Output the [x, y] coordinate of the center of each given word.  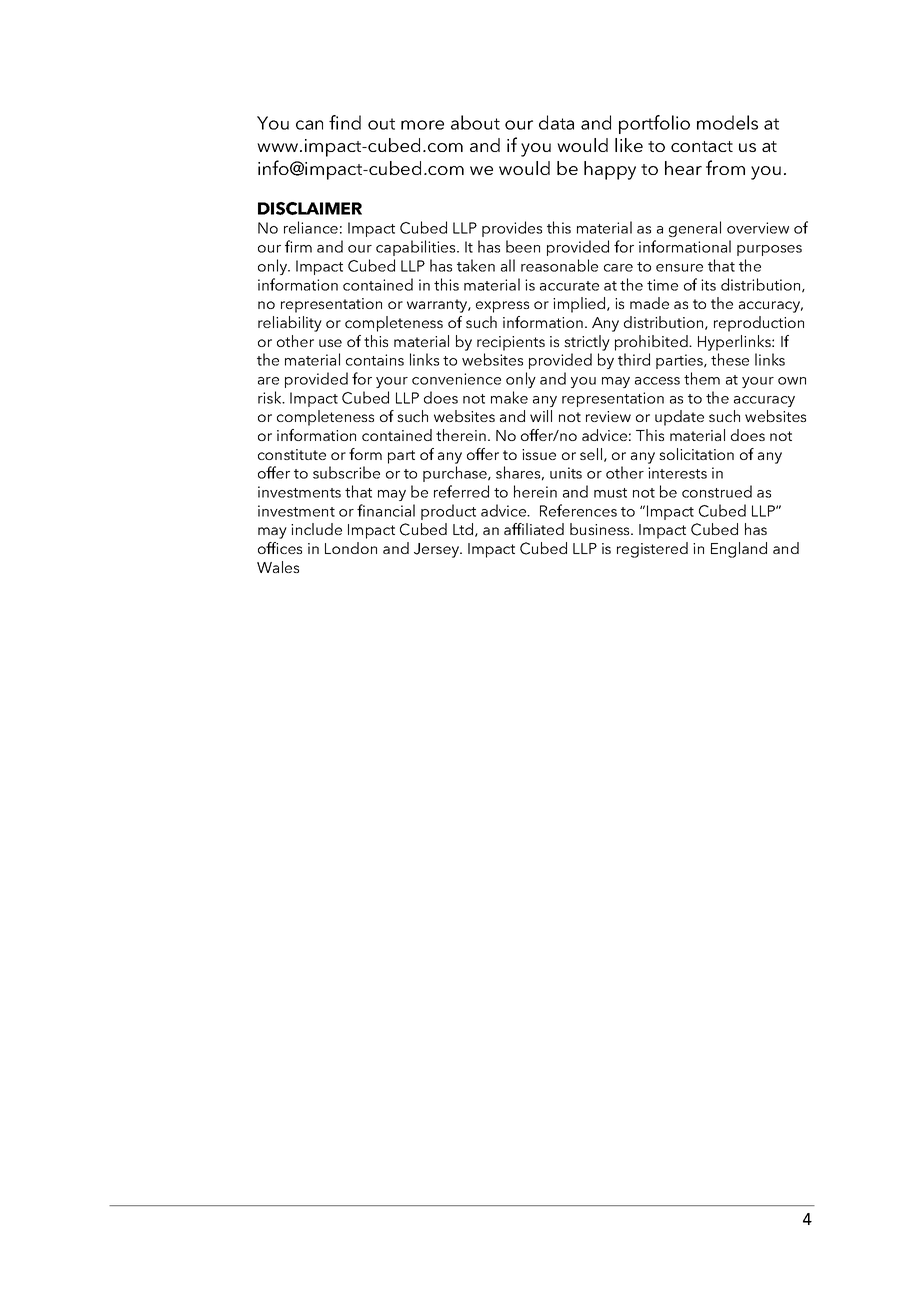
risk [271, 397]
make [509, 397]
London [351, 548]
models [727, 122]
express [502, 307]
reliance [311, 227]
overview [758, 228]
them [702, 378]
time [662, 285]
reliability [290, 324]
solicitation [696, 454]
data [556, 122]
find [345, 122]
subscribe [346, 472]
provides [512, 229]
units [566, 473]
